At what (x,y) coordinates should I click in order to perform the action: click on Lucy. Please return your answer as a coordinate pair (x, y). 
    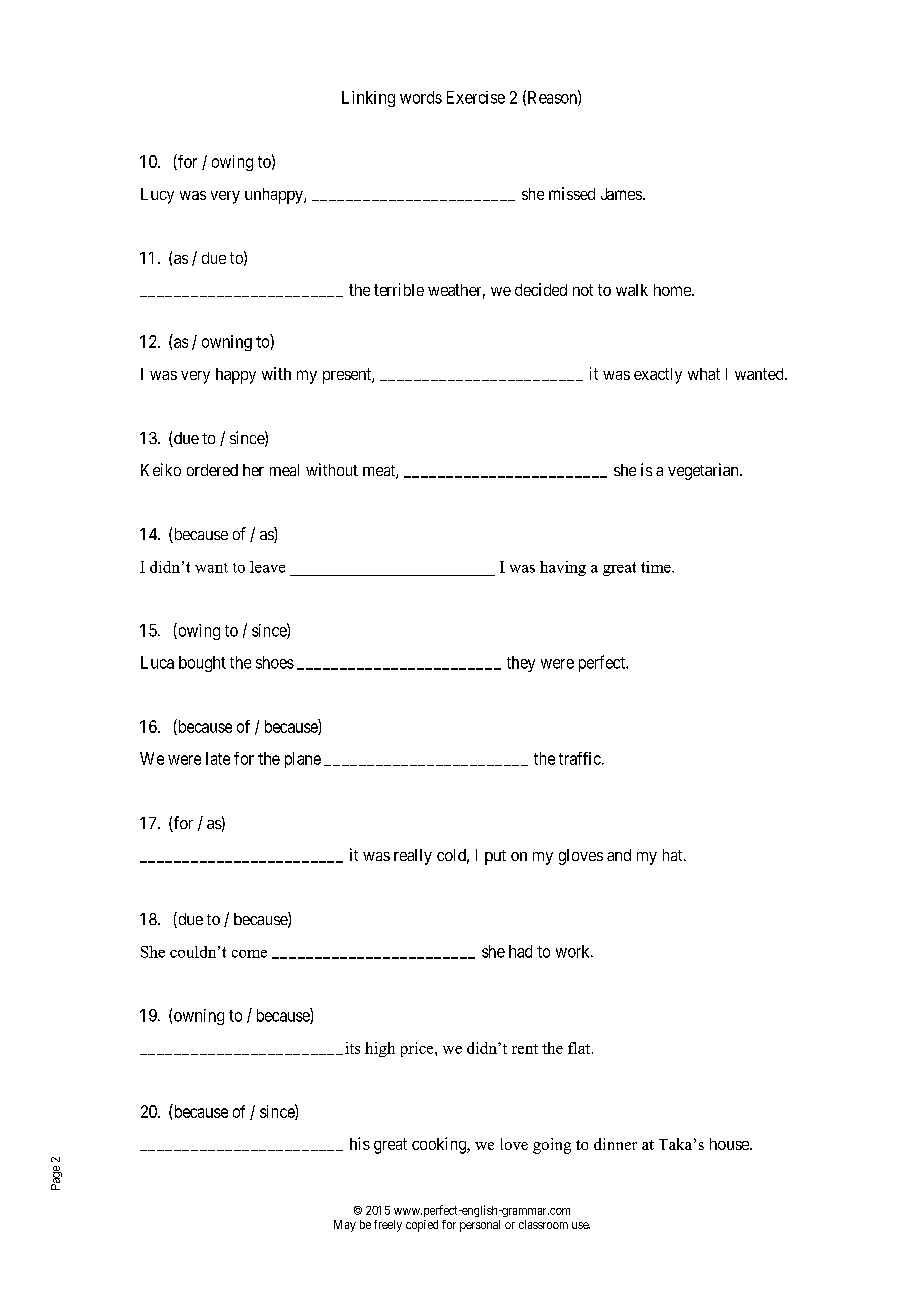
    Looking at the image, I should click on (157, 196).
